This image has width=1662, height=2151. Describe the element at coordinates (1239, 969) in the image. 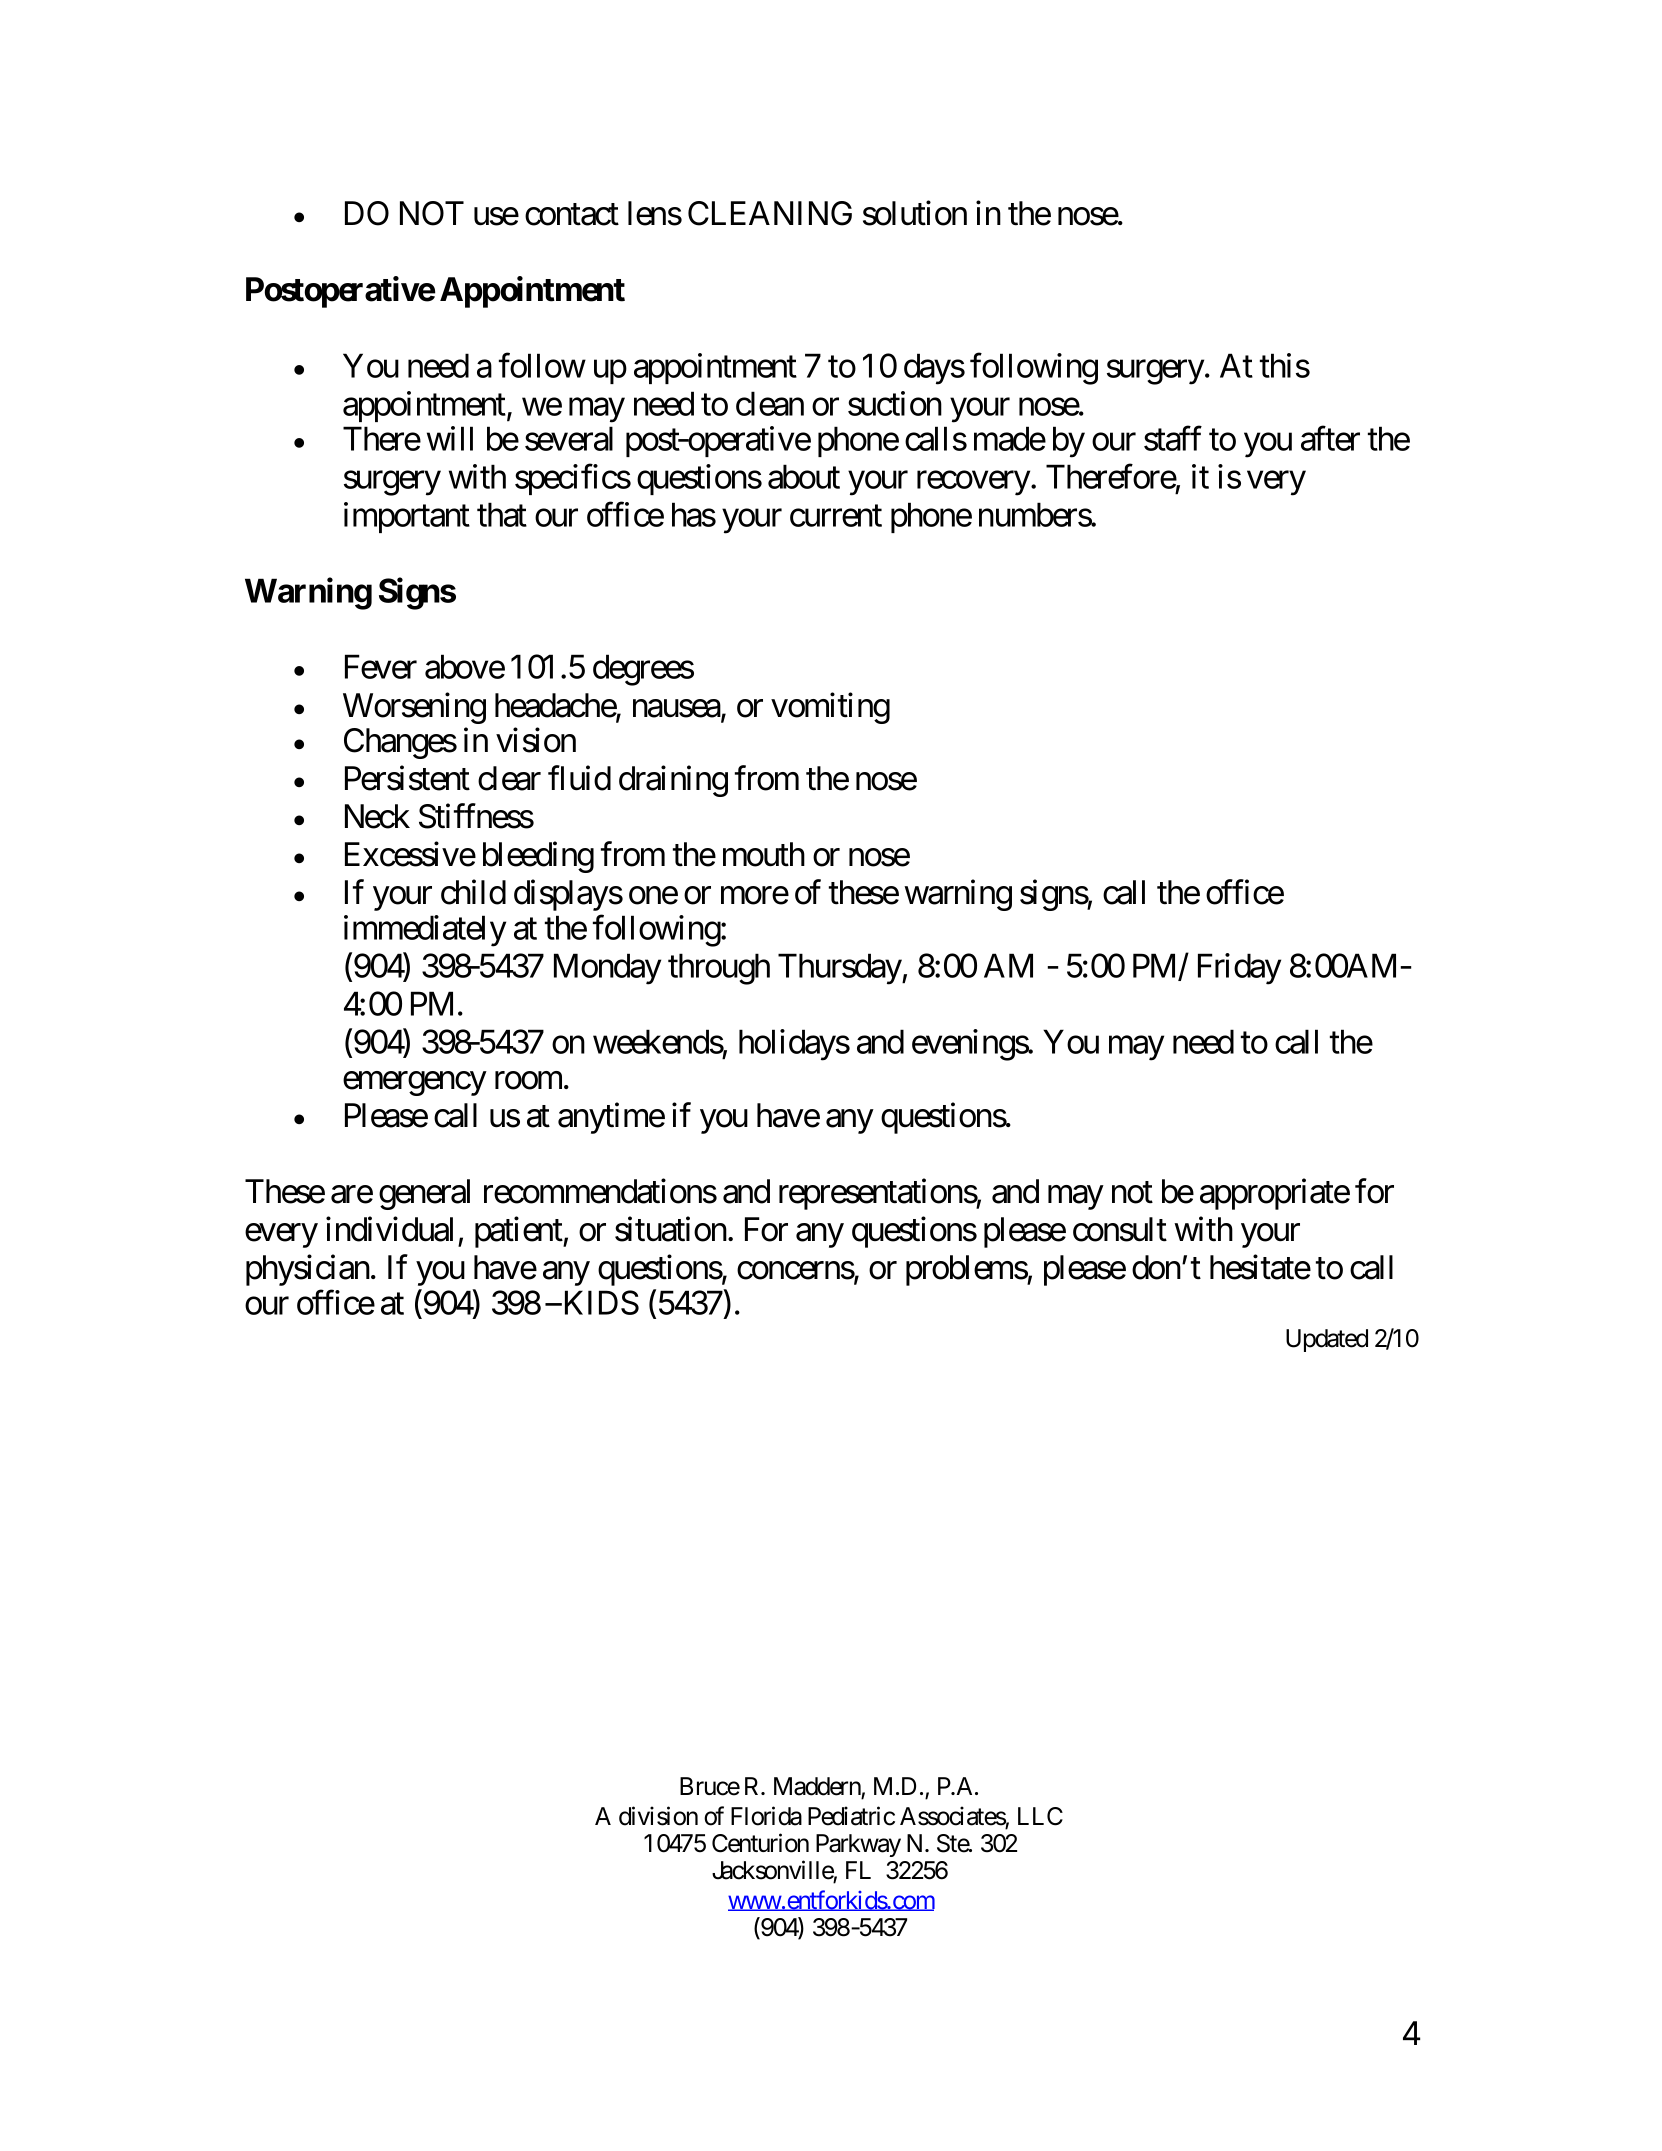

I see `Friday` at that location.
